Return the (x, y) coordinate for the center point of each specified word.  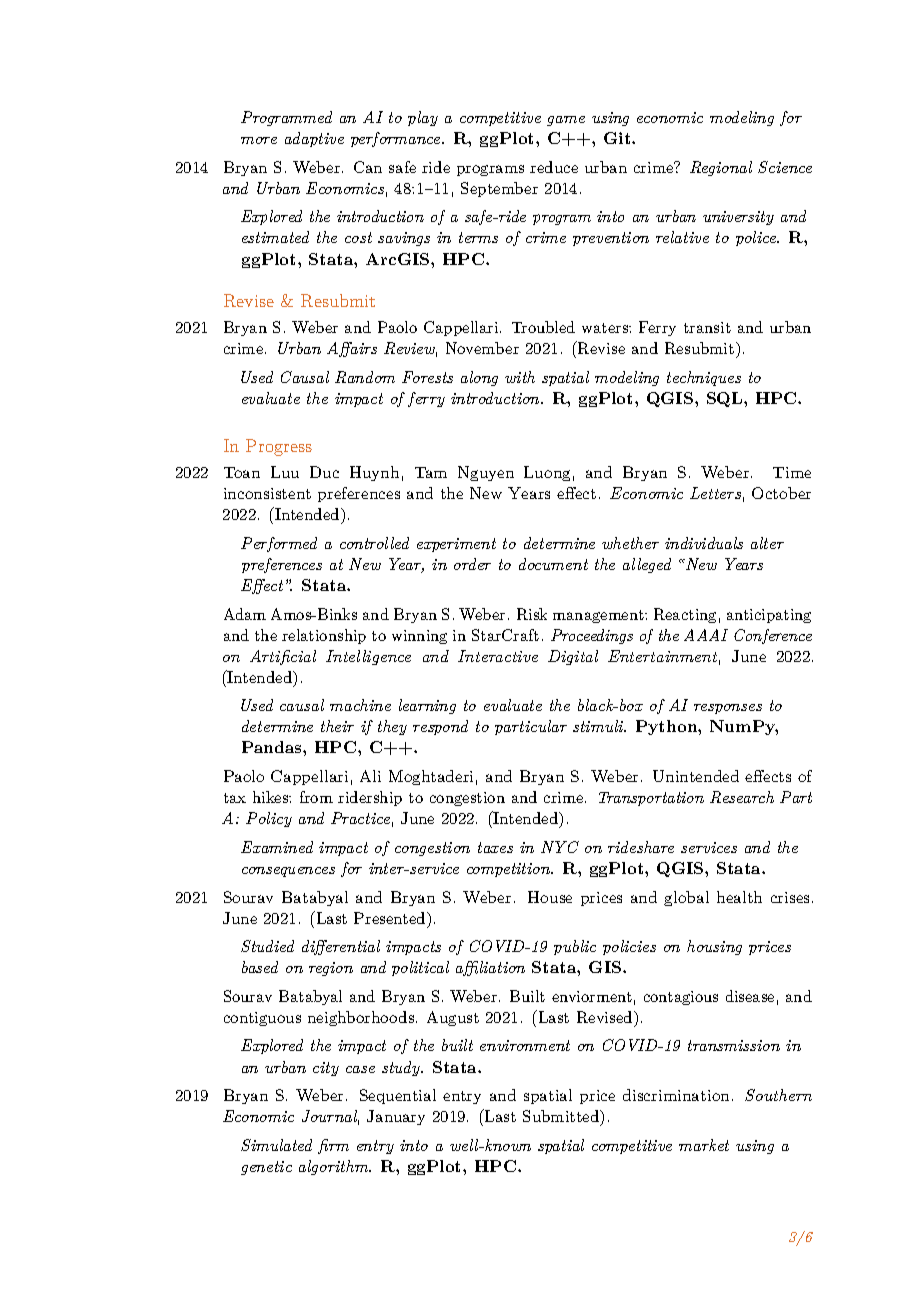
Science (785, 167)
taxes (495, 847)
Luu (285, 472)
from (316, 797)
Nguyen (486, 473)
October (781, 493)
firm (333, 1146)
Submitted (562, 1118)
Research (742, 797)
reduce (554, 167)
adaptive (314, 139)
